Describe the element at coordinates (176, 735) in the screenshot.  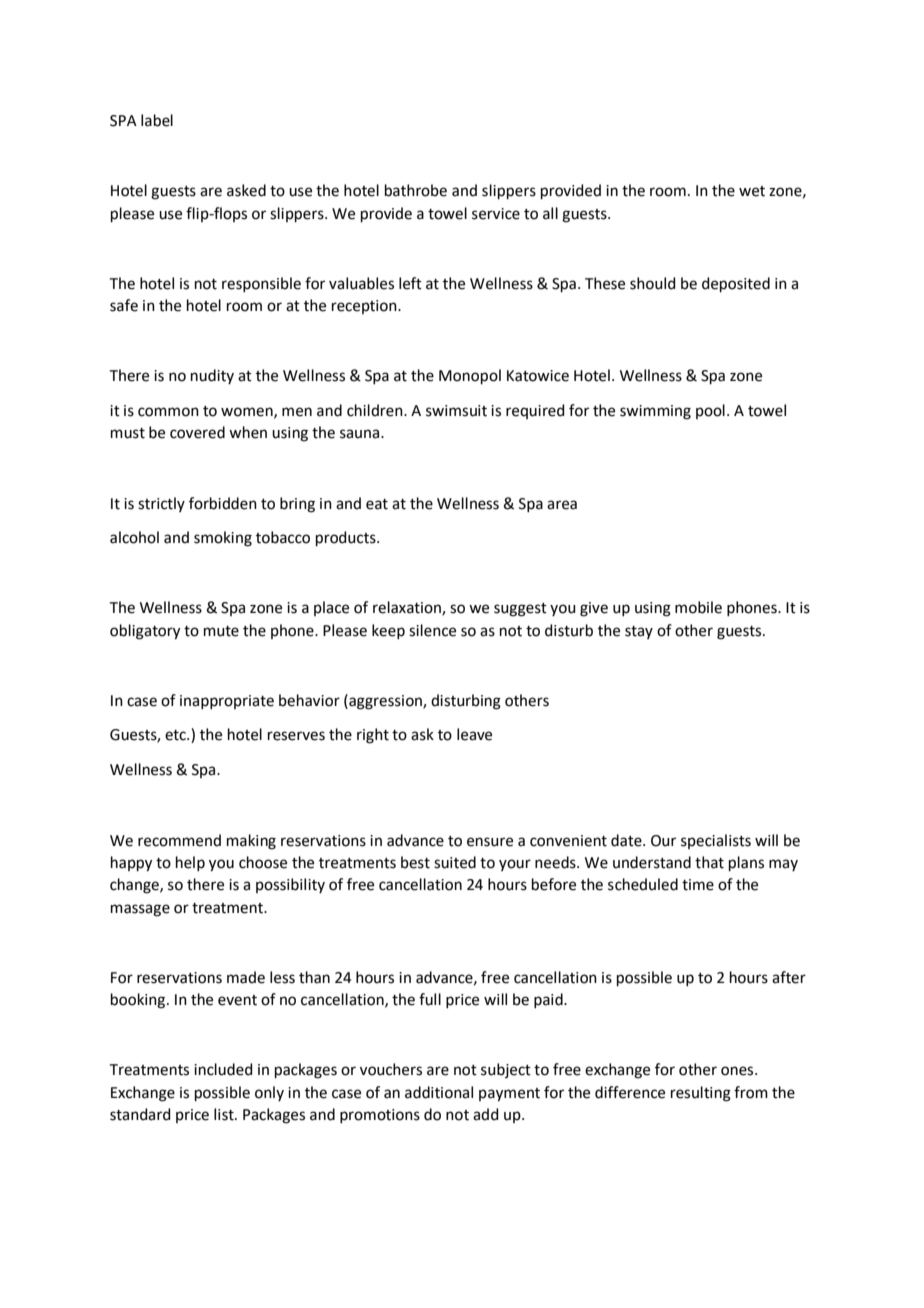
I see `etc` at that location.
